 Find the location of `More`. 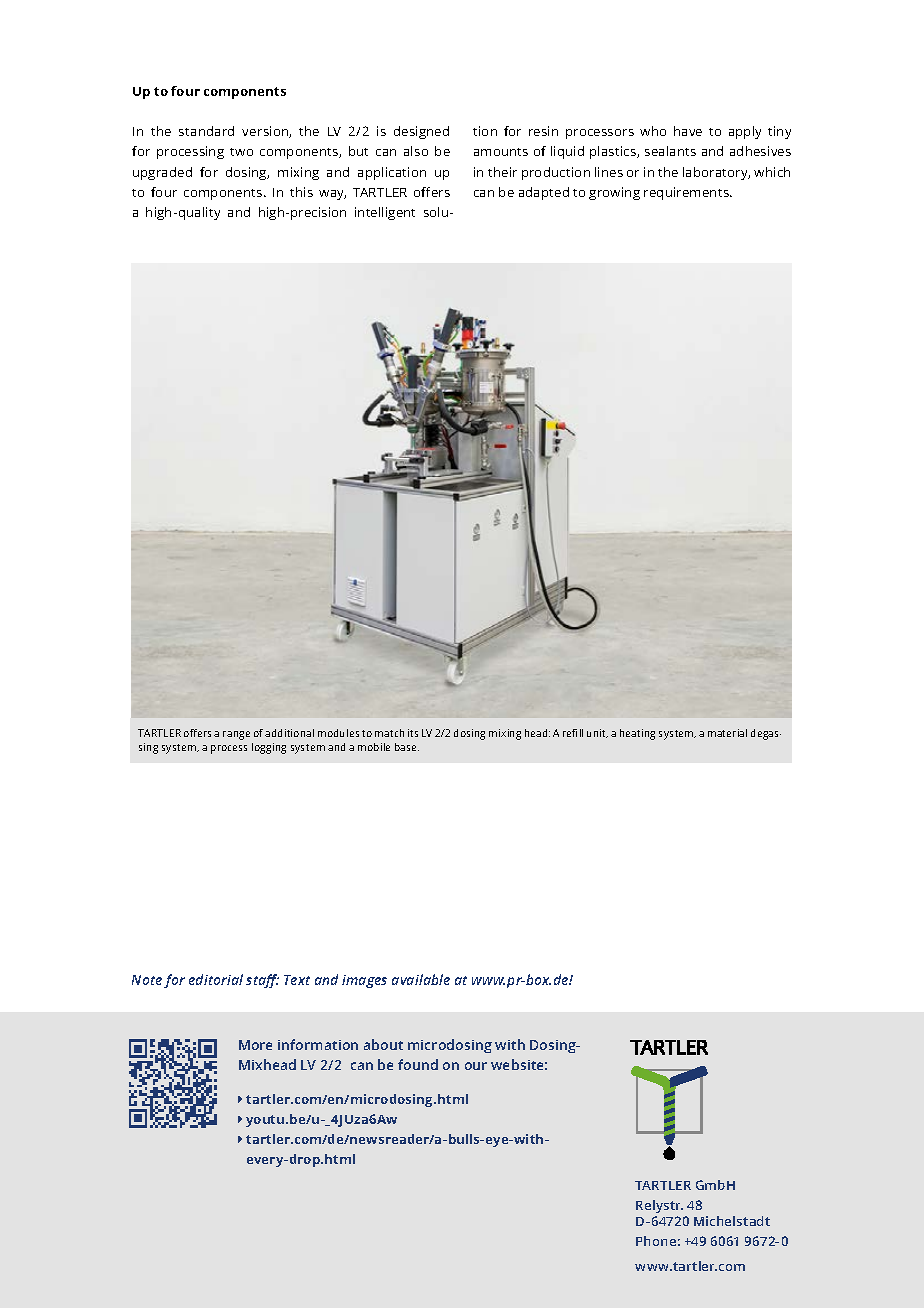

More is located at coordinates (255, 1045).
